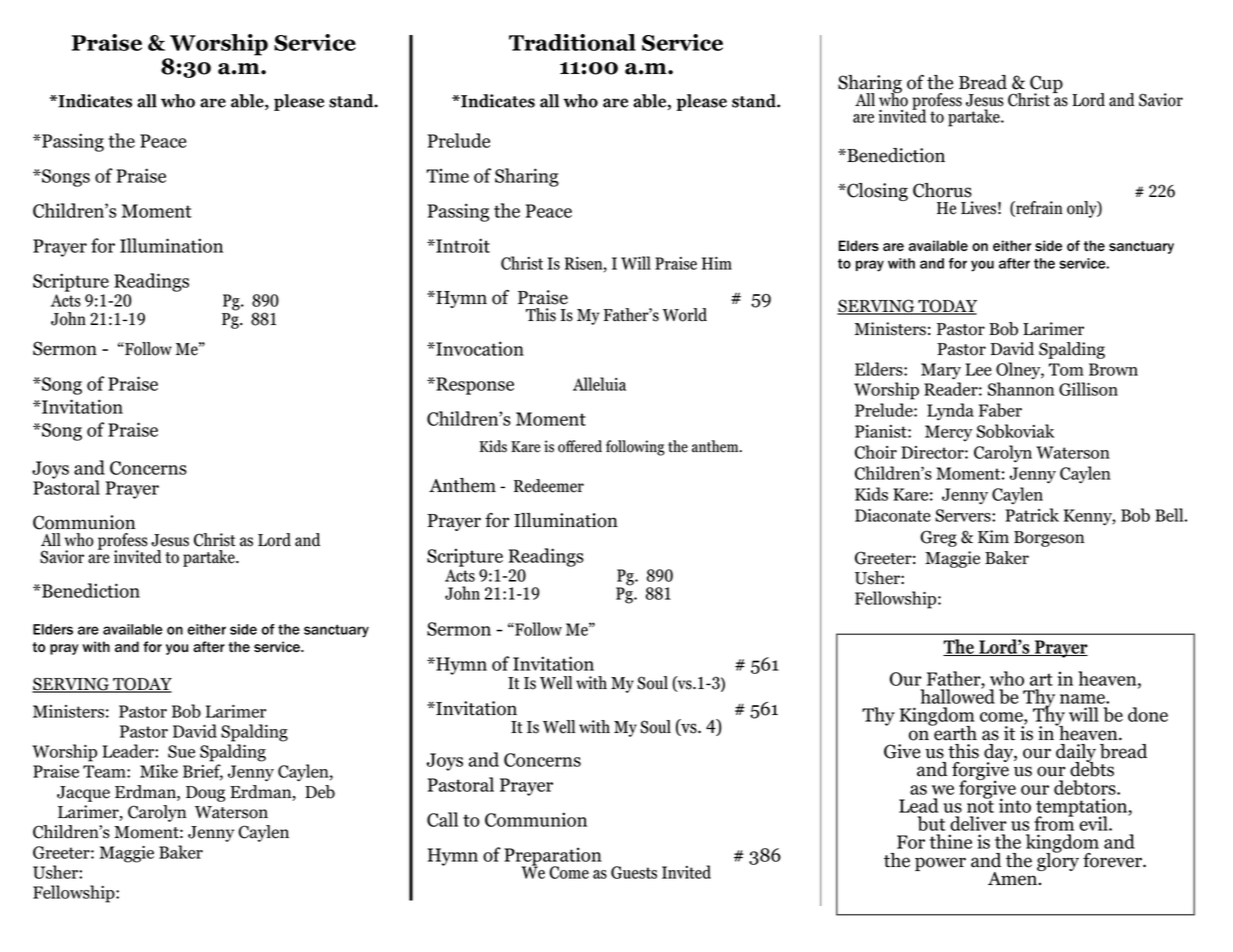 The height and width of the screenshot is (952, 1233). Describe the element at coordinates (634, 872) in the screenshot. I see `Guests` at that location.
